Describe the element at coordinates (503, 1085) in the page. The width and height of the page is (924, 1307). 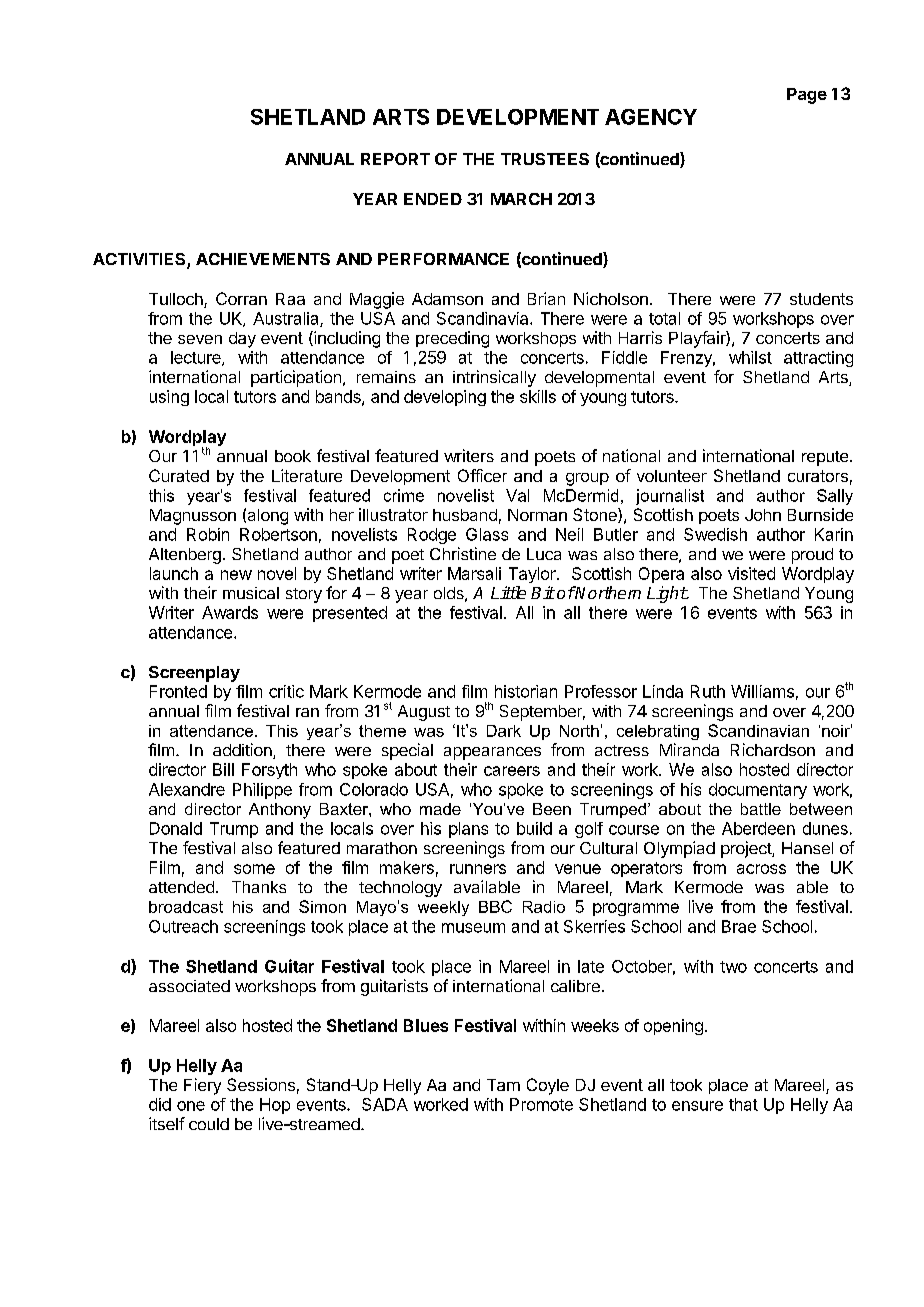
I see `Tam` at that location.
